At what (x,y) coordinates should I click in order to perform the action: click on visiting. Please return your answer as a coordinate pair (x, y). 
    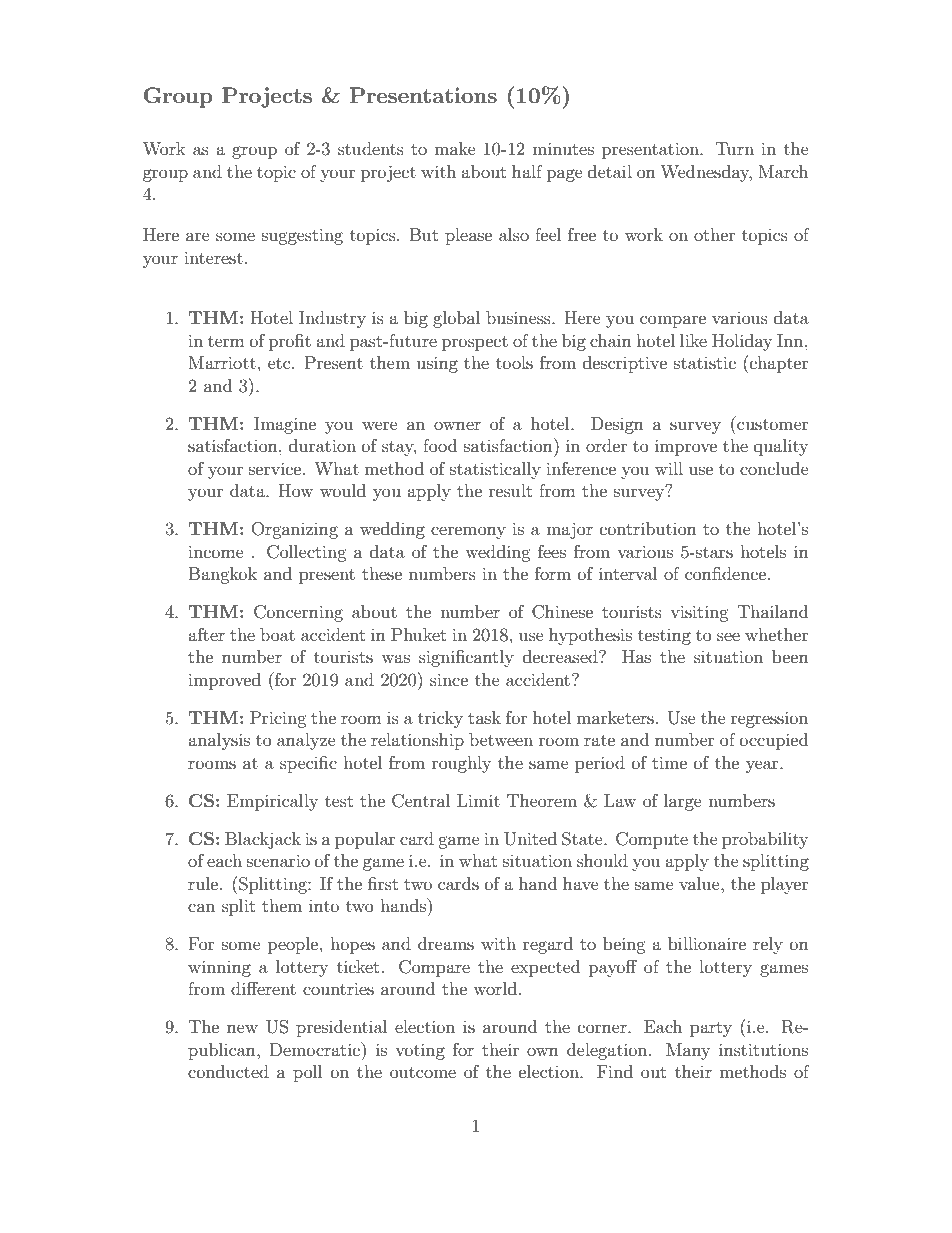
    Looking at the image, I should click on (699, 613).
